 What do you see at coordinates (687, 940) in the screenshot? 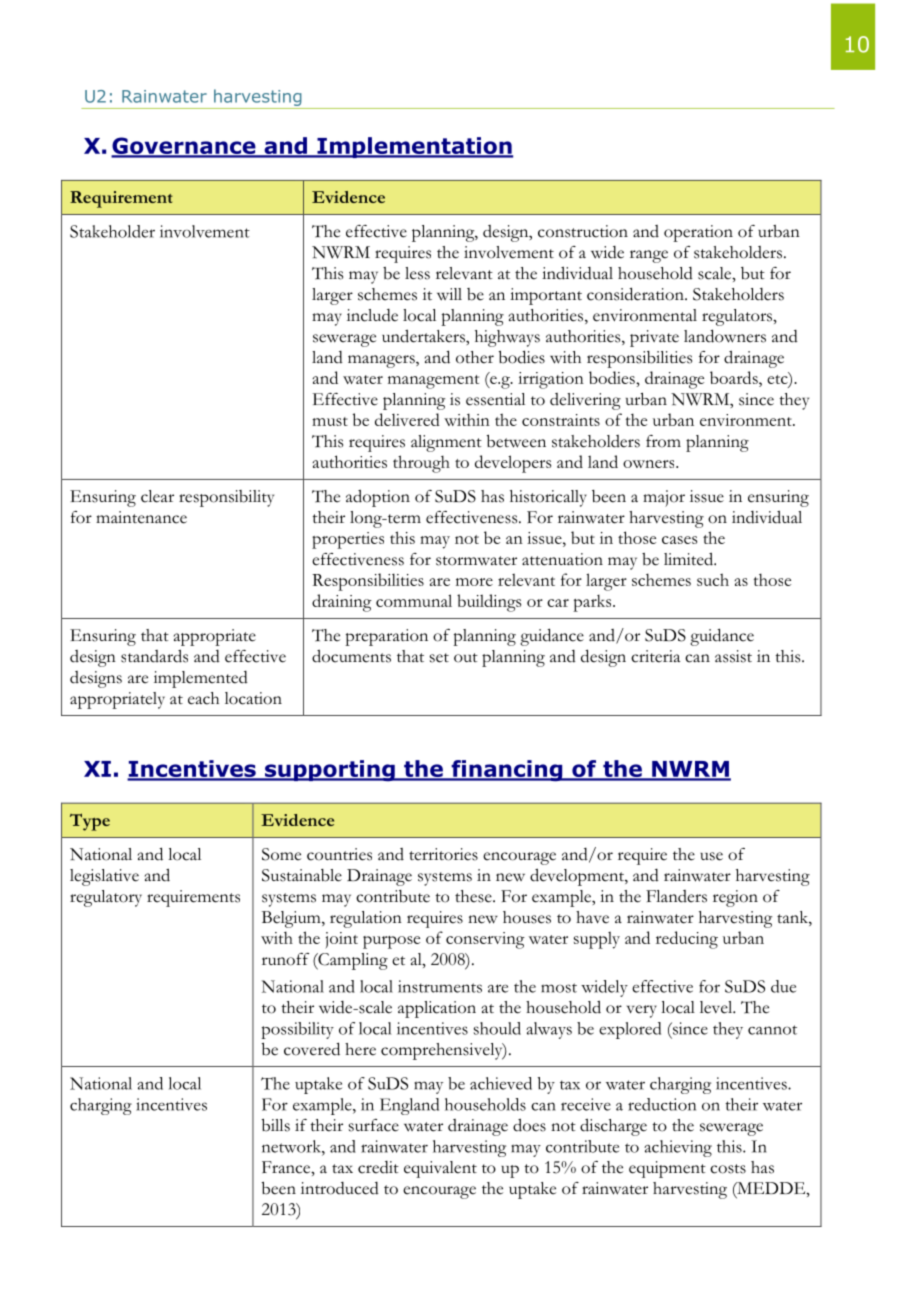
I see `reducing` at bounding box center [687, 940].
